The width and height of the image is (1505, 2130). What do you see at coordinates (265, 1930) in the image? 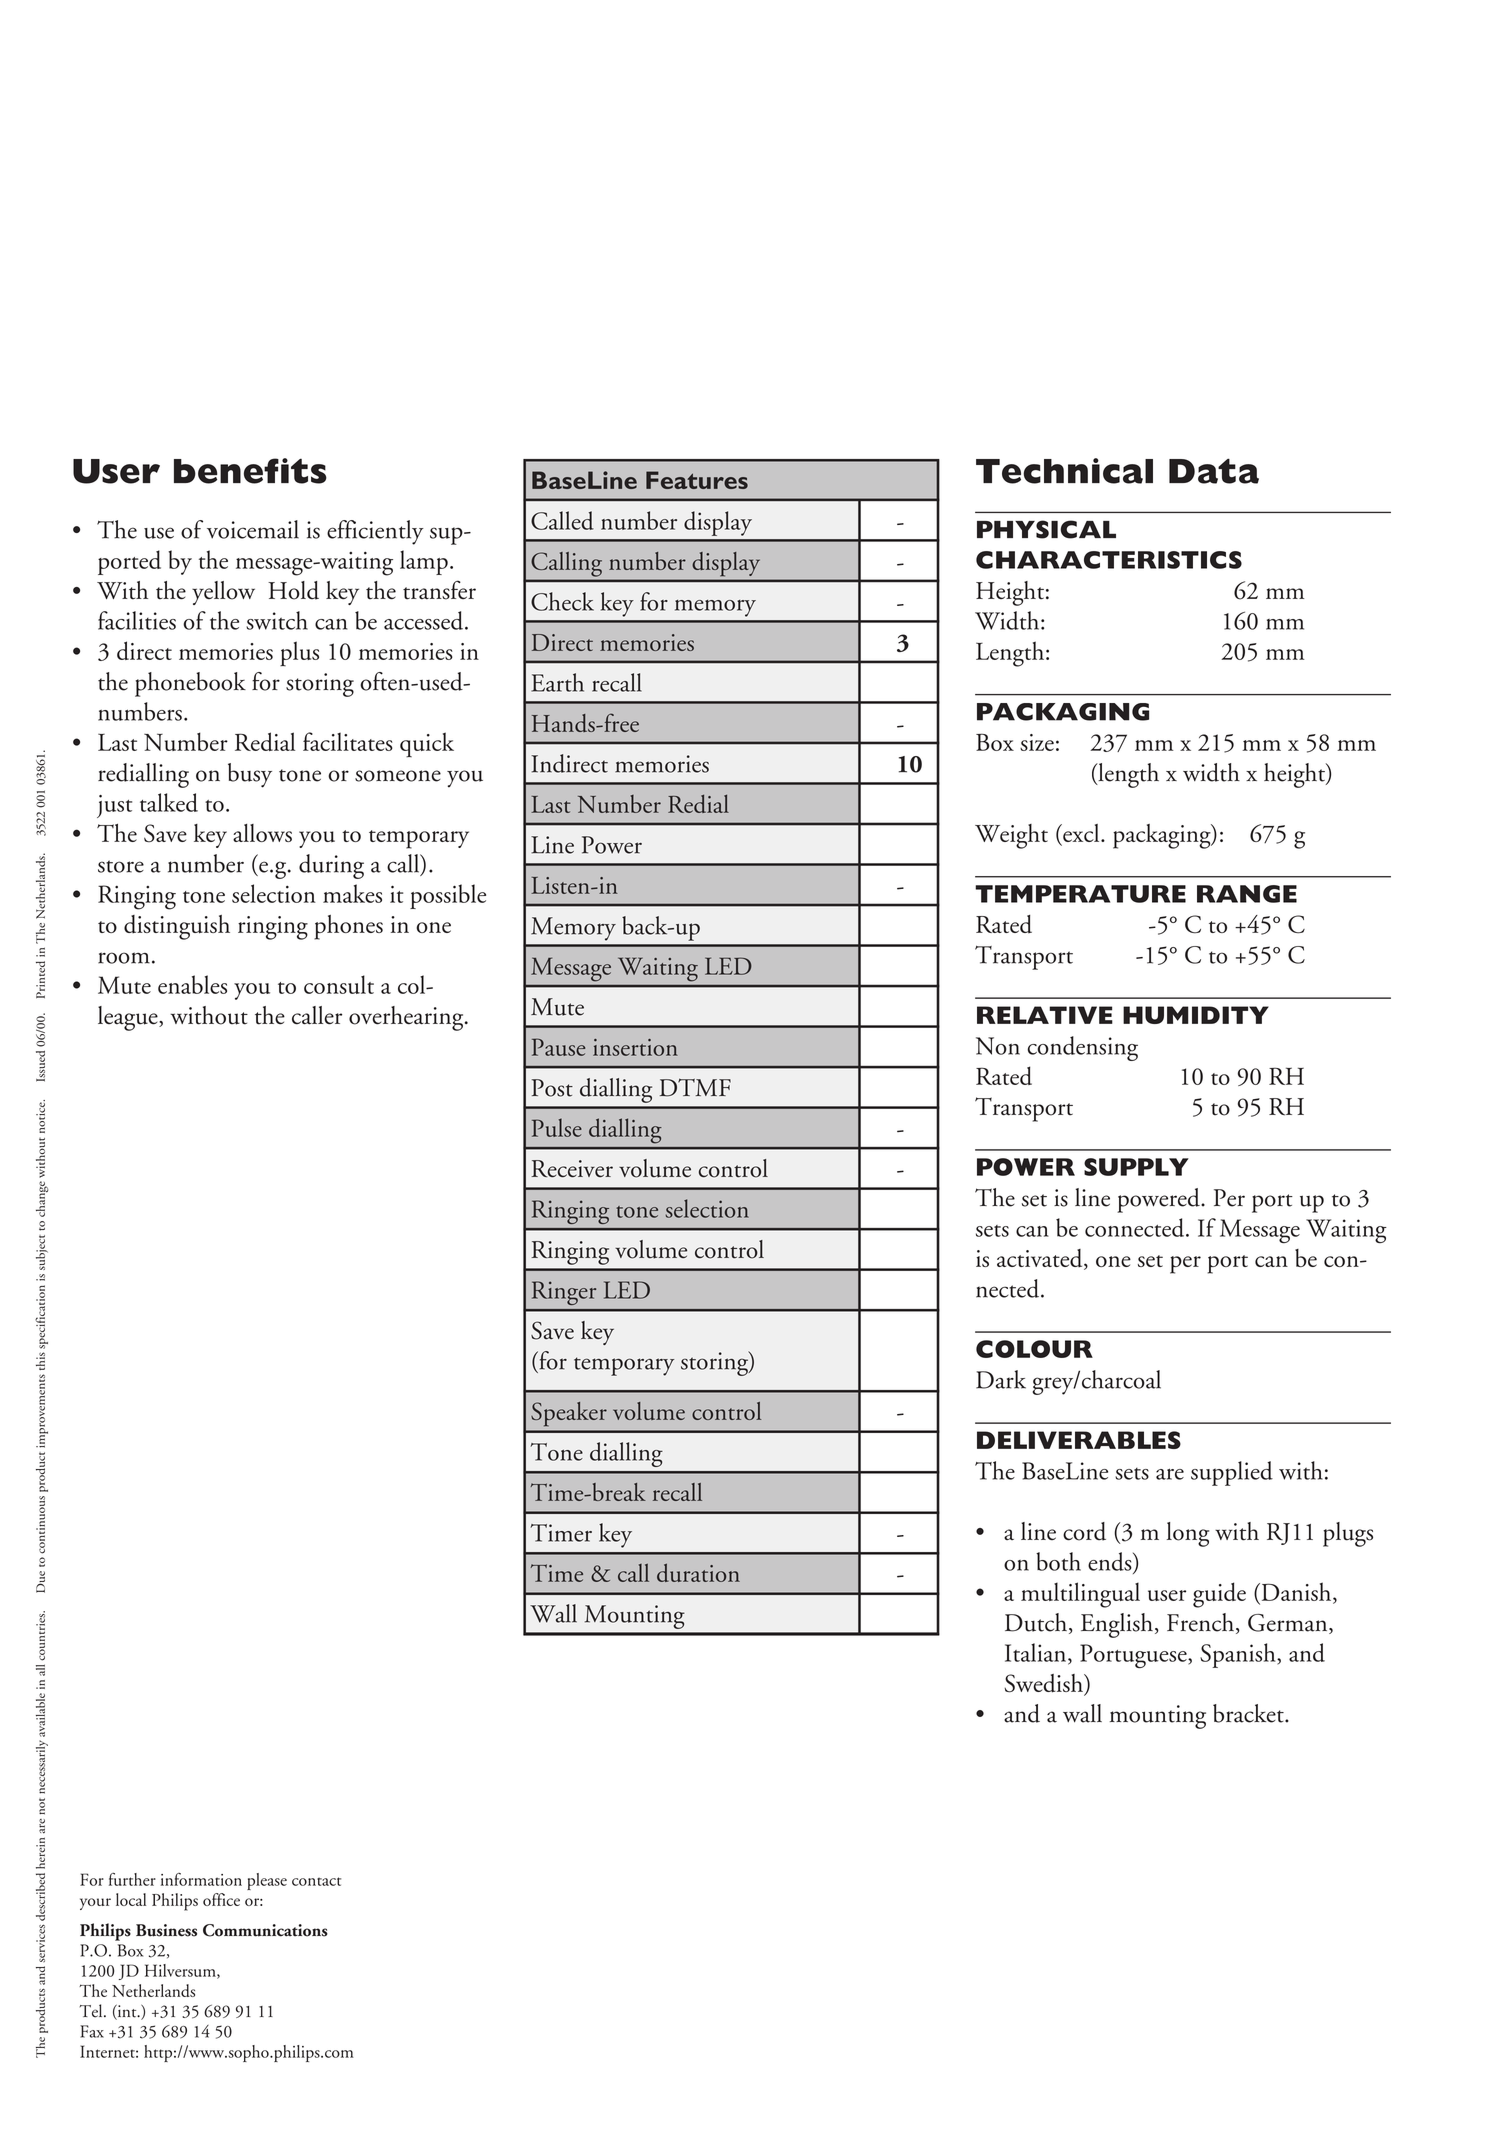
I see `Communications` at bounding box center [265, 1930].
